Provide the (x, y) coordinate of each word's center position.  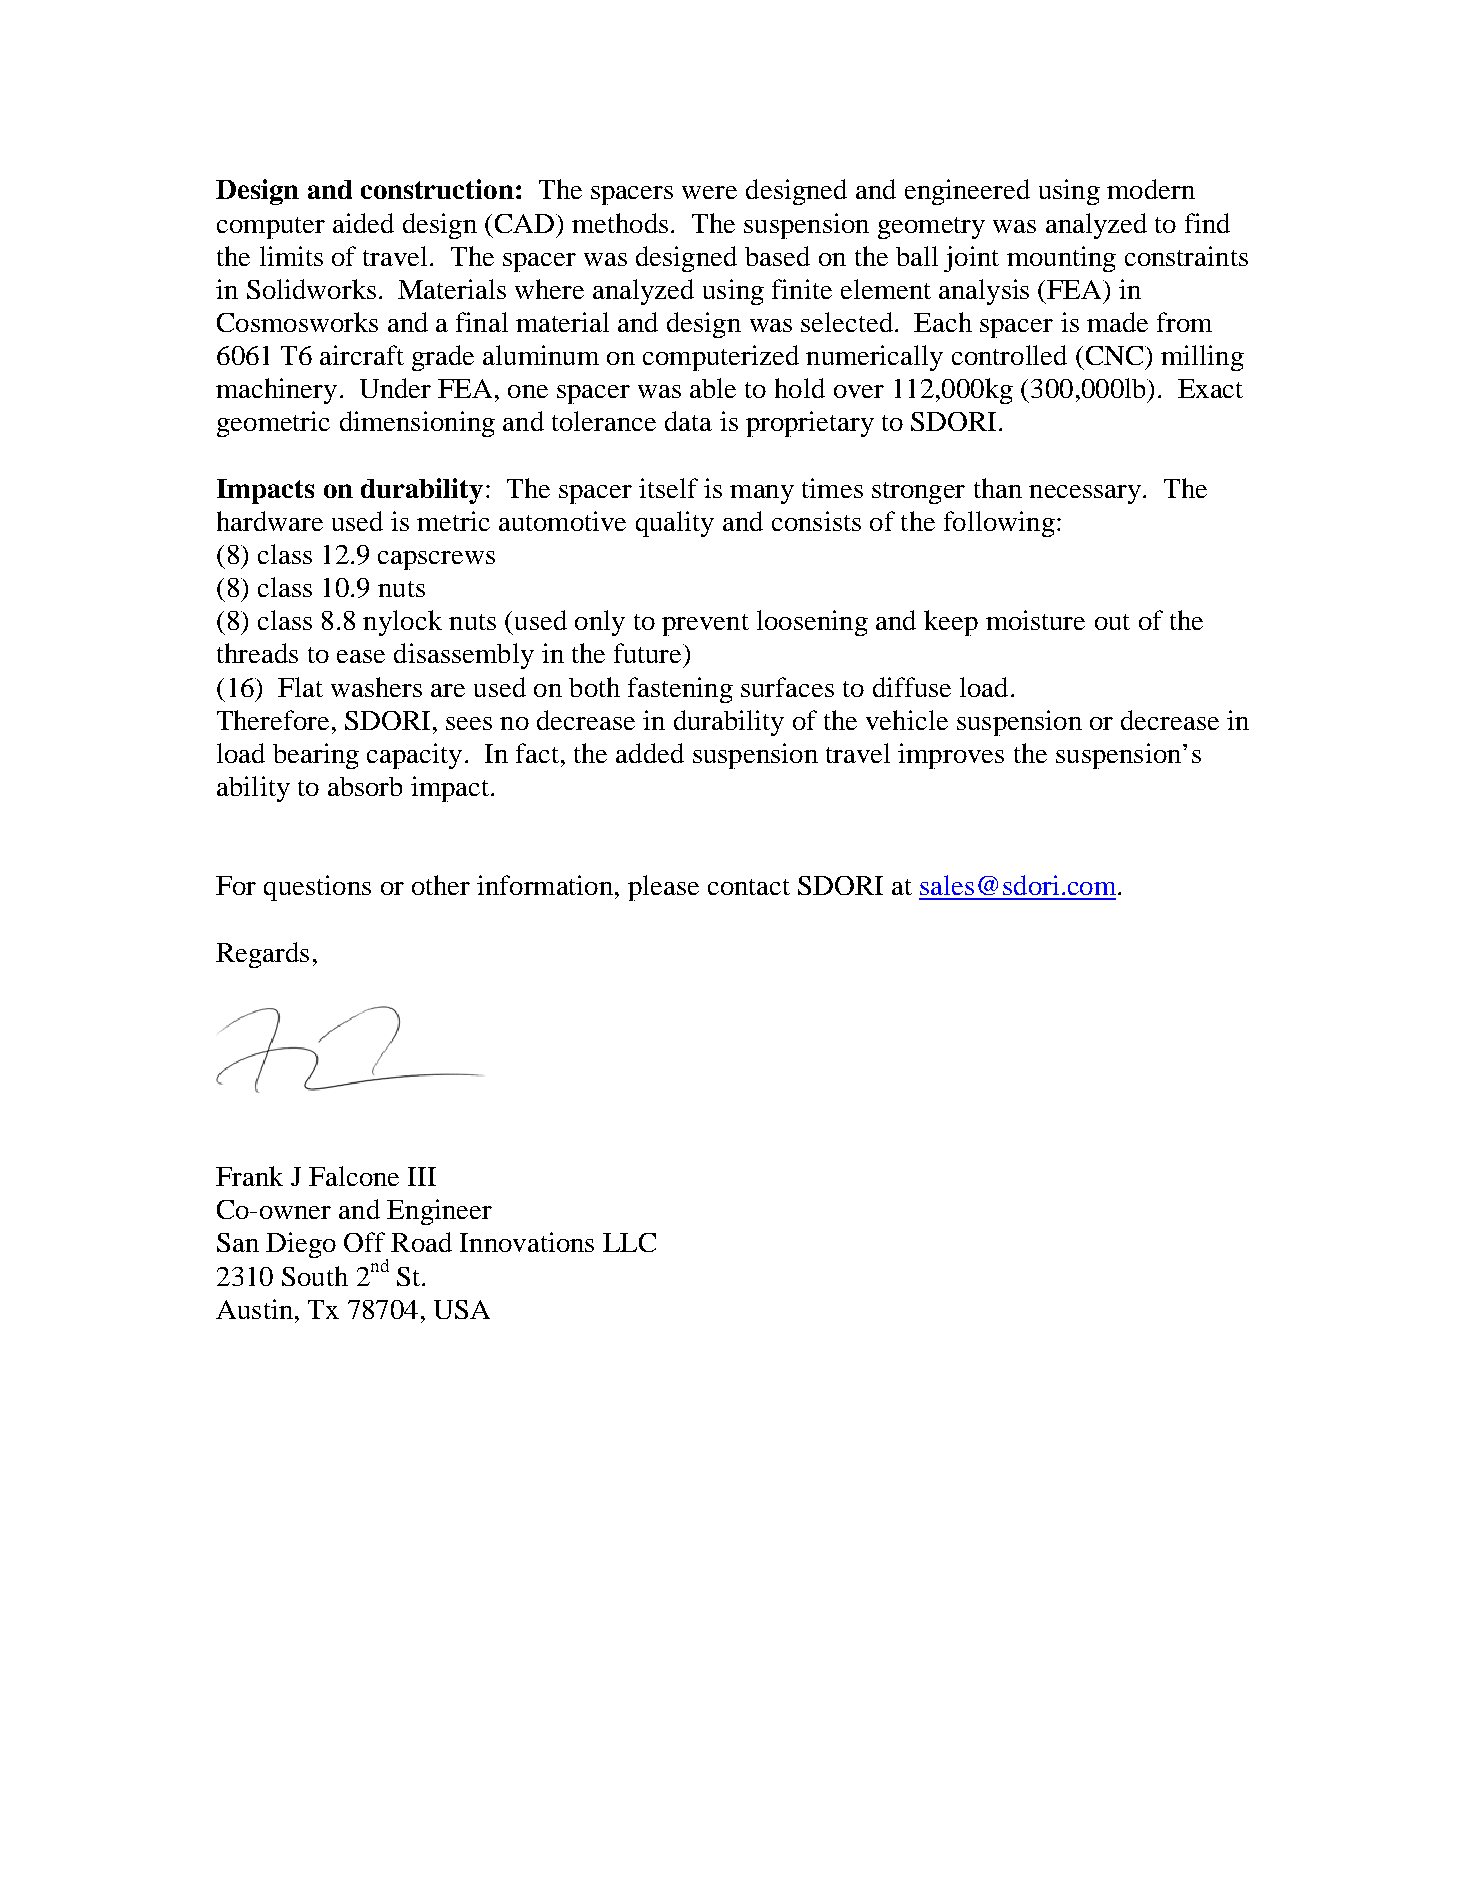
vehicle (907, 720)
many (762, 494)
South (315, 1276)
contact (749, 887)
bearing (316, 756)
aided (363, 223)
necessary (1085, 494)
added (650, 753)
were (709, 192)
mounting (1061, 259)
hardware (270, 521)
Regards (262, 955)
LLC (629, 1242)
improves (951, 756)
